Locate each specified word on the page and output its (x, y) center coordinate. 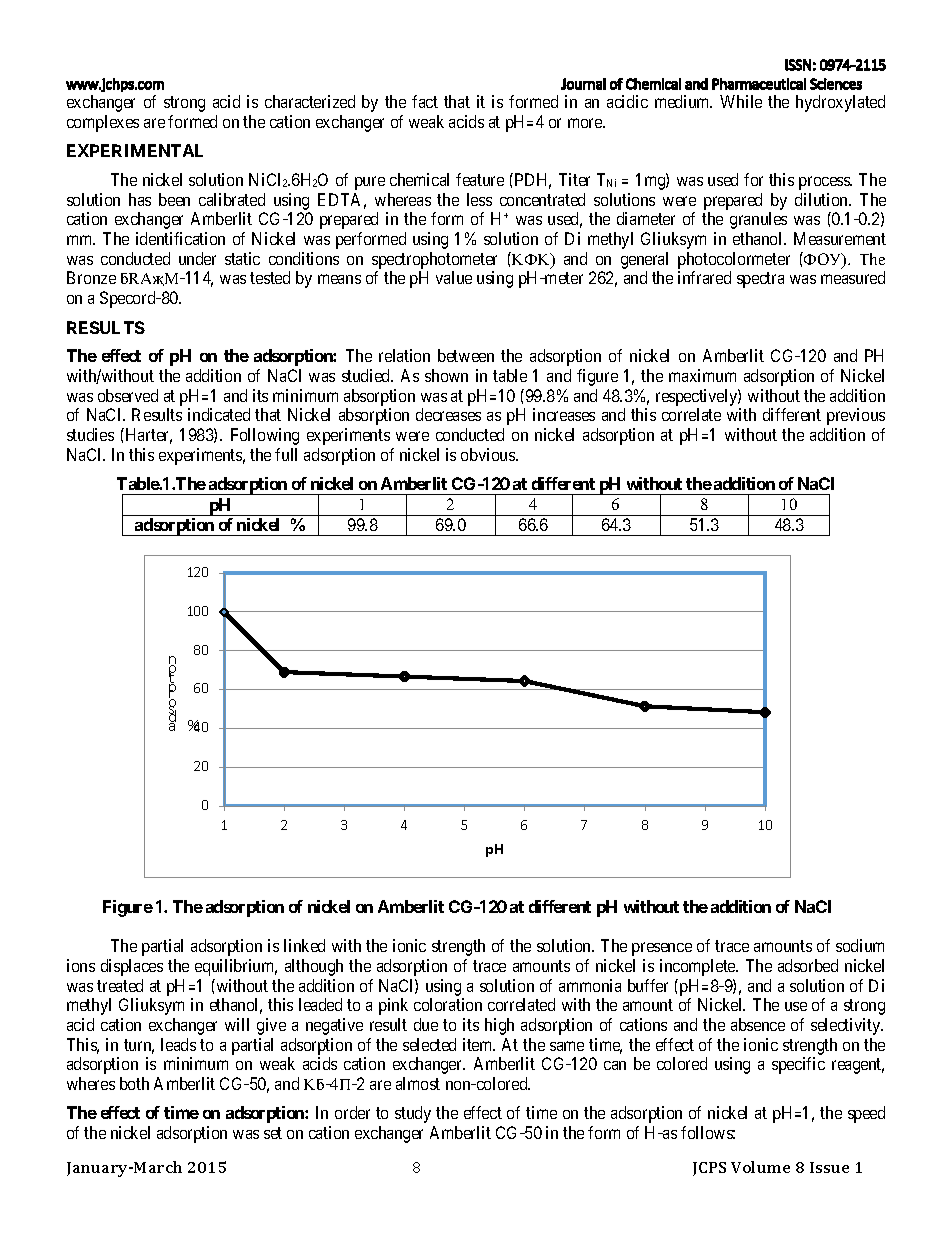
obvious (489, 454)
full (286, 454)
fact (425, 101)
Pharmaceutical (759, 84)
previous (856, 416)
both (134, 1083)
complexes (103, 123)
